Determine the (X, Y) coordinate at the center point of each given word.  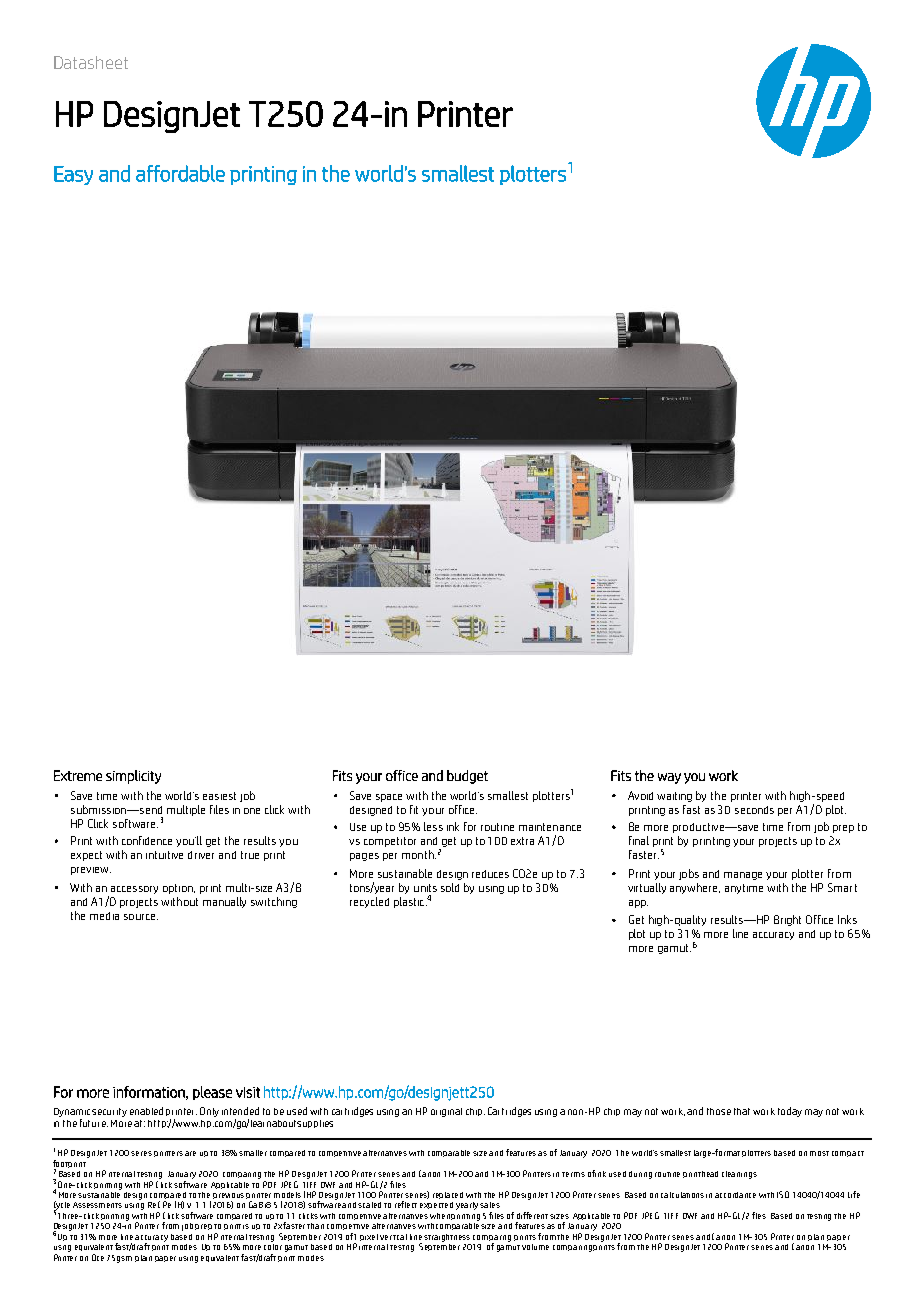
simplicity (133, 777)
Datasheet (91, 62)
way (669, 778)
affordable (180, 173)
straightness (447, 1238)
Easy (73, 175)
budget (467, 777)
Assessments (97, 1205)
